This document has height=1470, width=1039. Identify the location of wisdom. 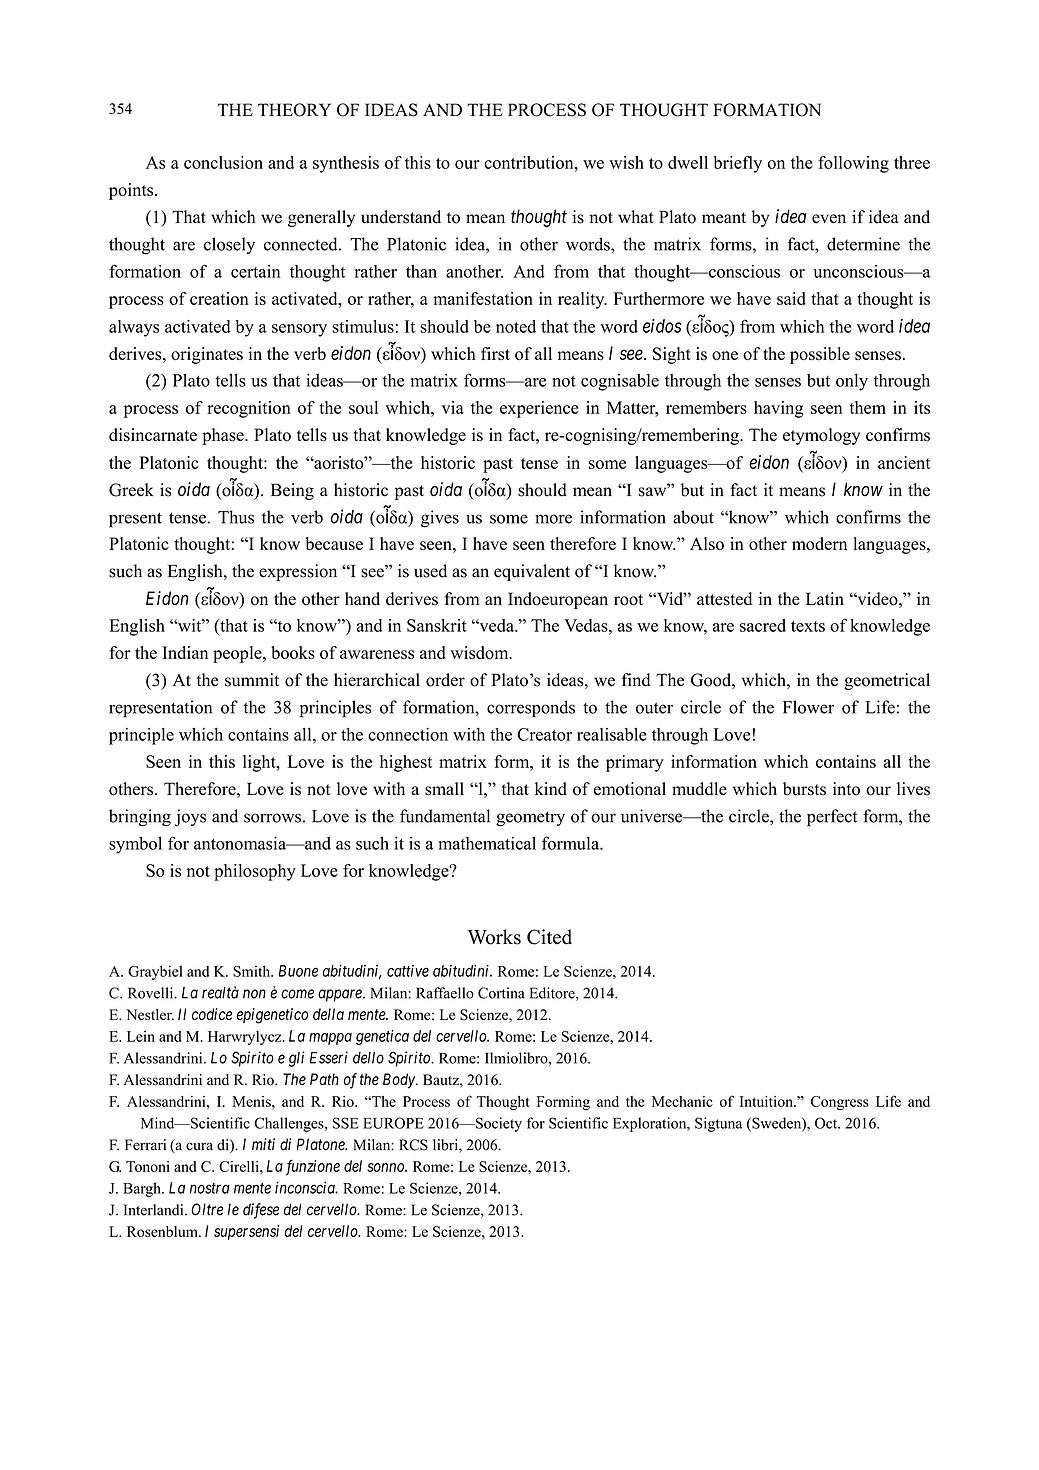
(480, 652).
